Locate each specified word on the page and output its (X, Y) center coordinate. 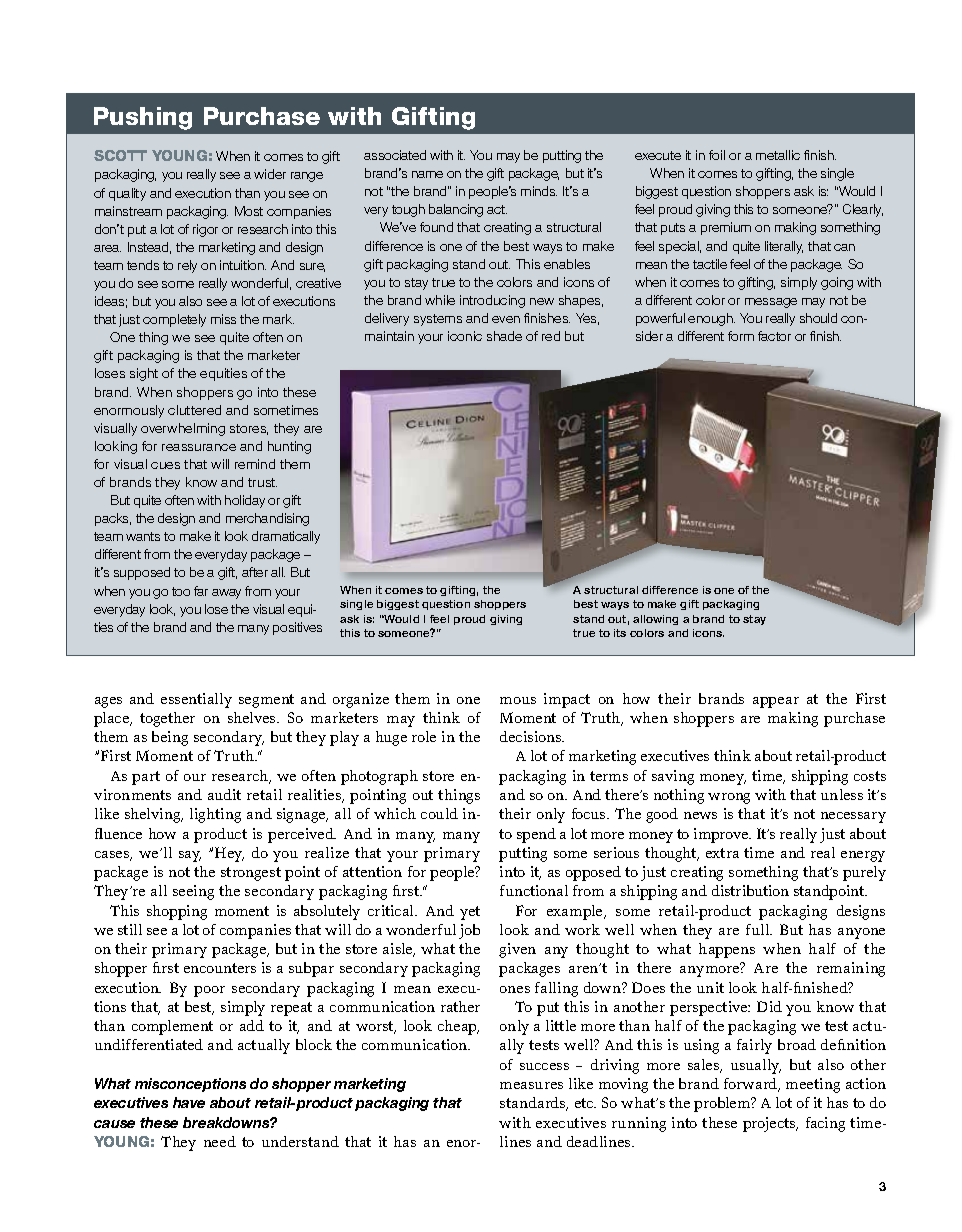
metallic (778, 155)
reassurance (199, 447)
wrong (729, 798)
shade (504, 336)
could (439, 813)
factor (774, 336)
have (189, 1102)
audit (224, 794)
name (427, 174)
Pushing (143, 118)
